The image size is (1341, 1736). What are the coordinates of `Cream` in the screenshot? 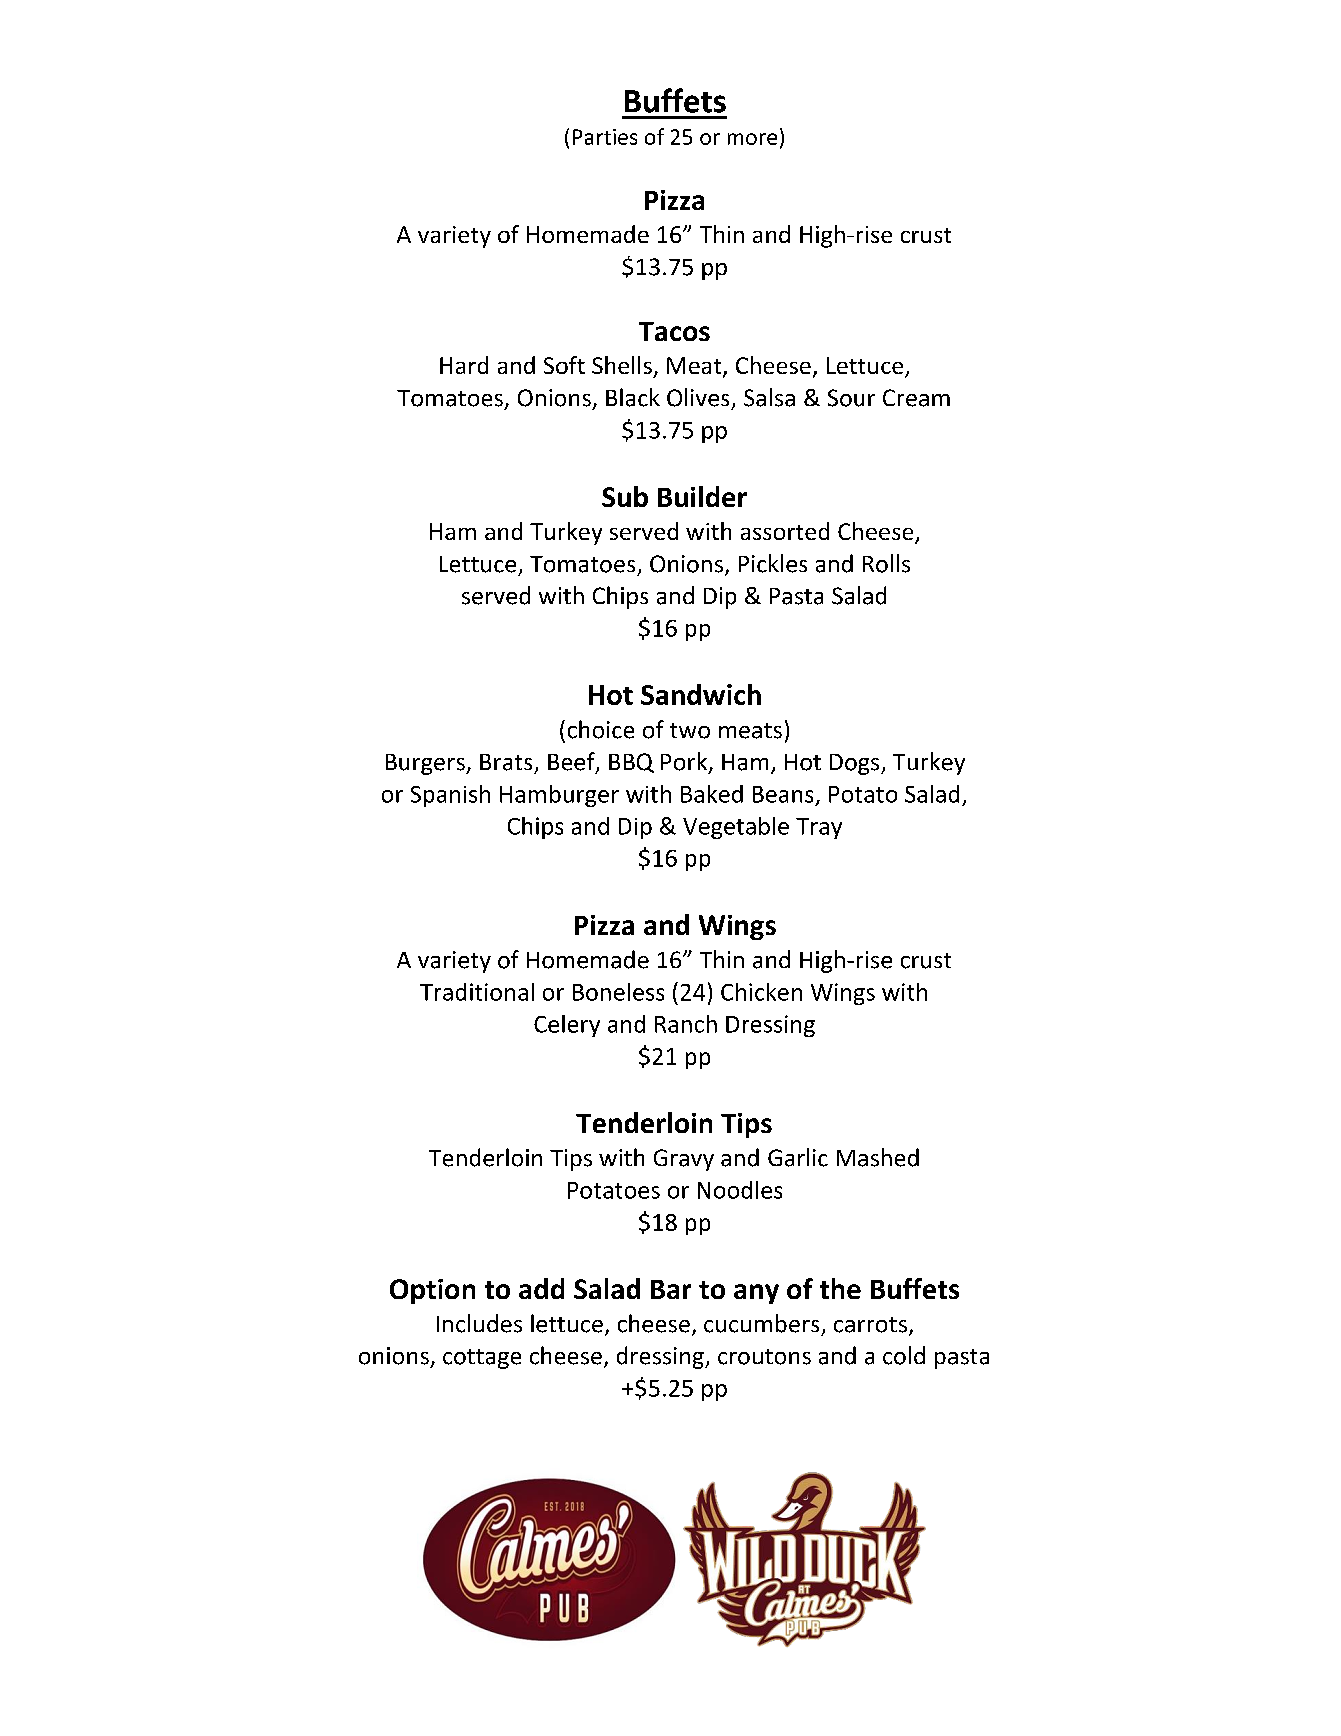 It's located at (916, 398).
